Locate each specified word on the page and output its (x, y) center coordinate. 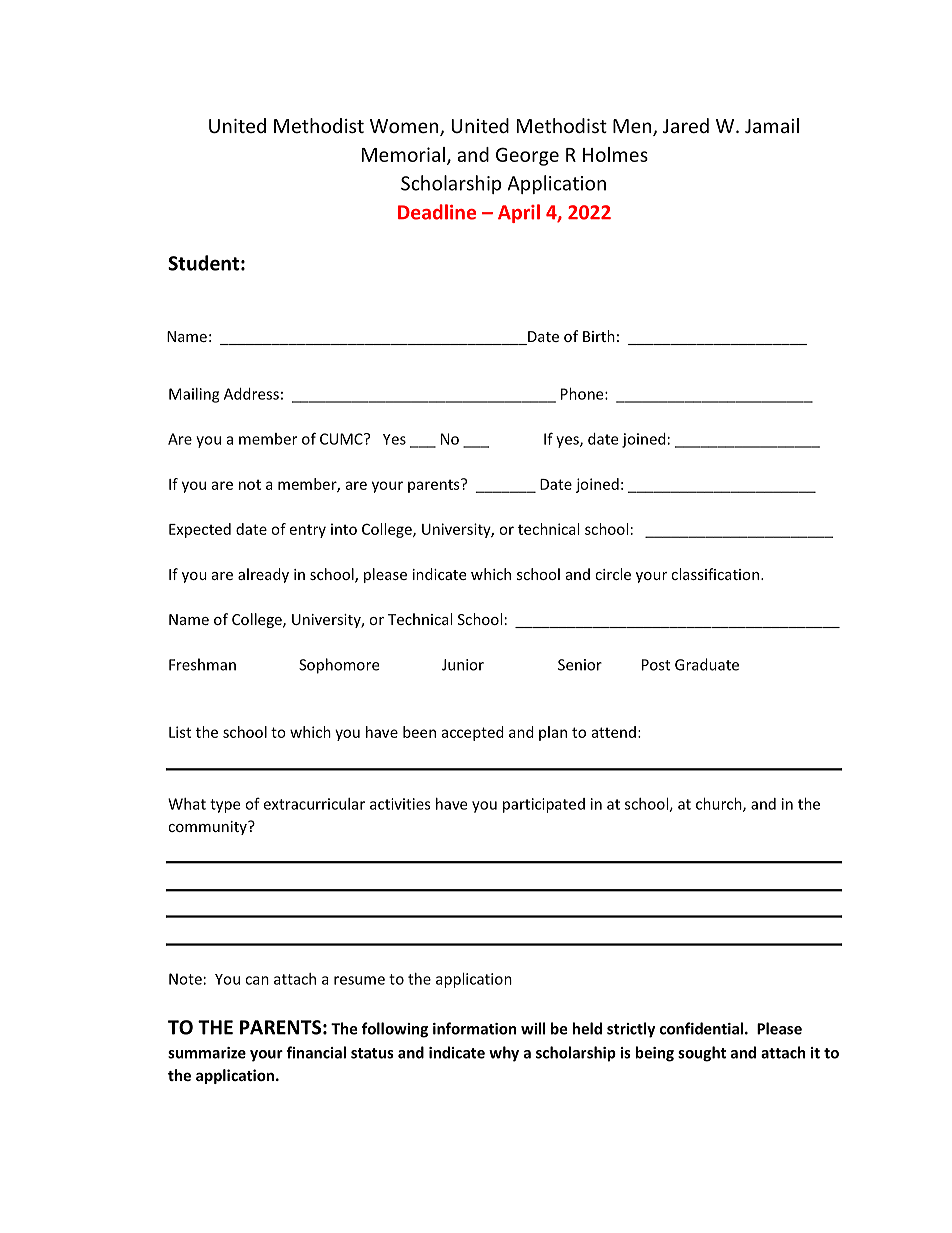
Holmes (615, 154)
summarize (207, 1053)
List (180, 732)
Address (251, 394)
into (344, 529)
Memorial (403, 154)
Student (203, 263)
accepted (472, 733)
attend (613, 732)
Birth (599, 336)
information (475, 1028)
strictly (631, 1030)
